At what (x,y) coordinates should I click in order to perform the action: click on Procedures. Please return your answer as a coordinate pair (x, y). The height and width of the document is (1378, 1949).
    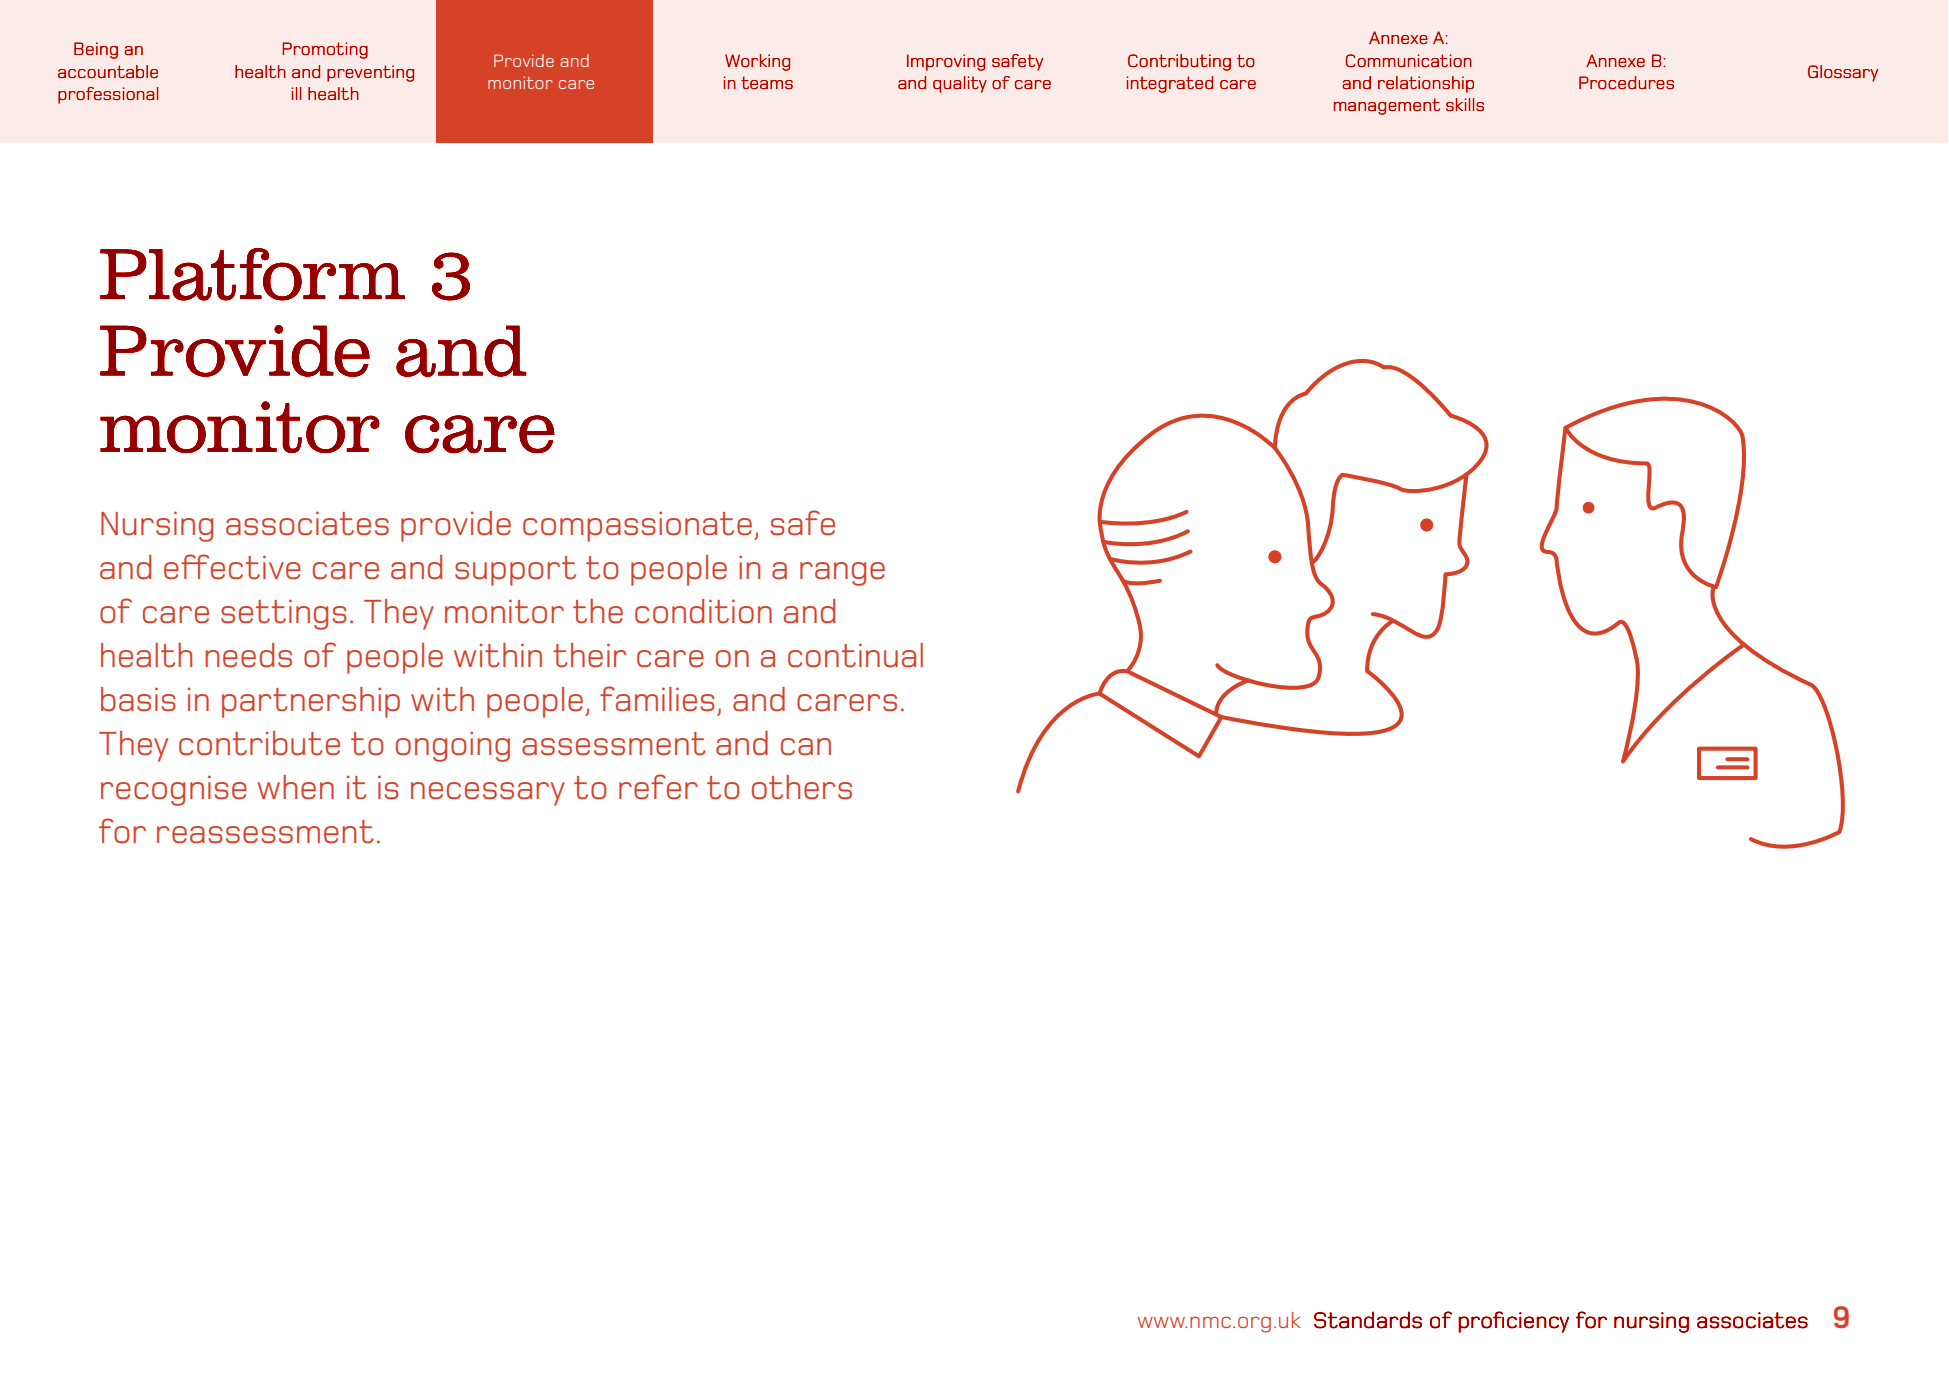
    Looking at the image, I should click on (1626, 82).
